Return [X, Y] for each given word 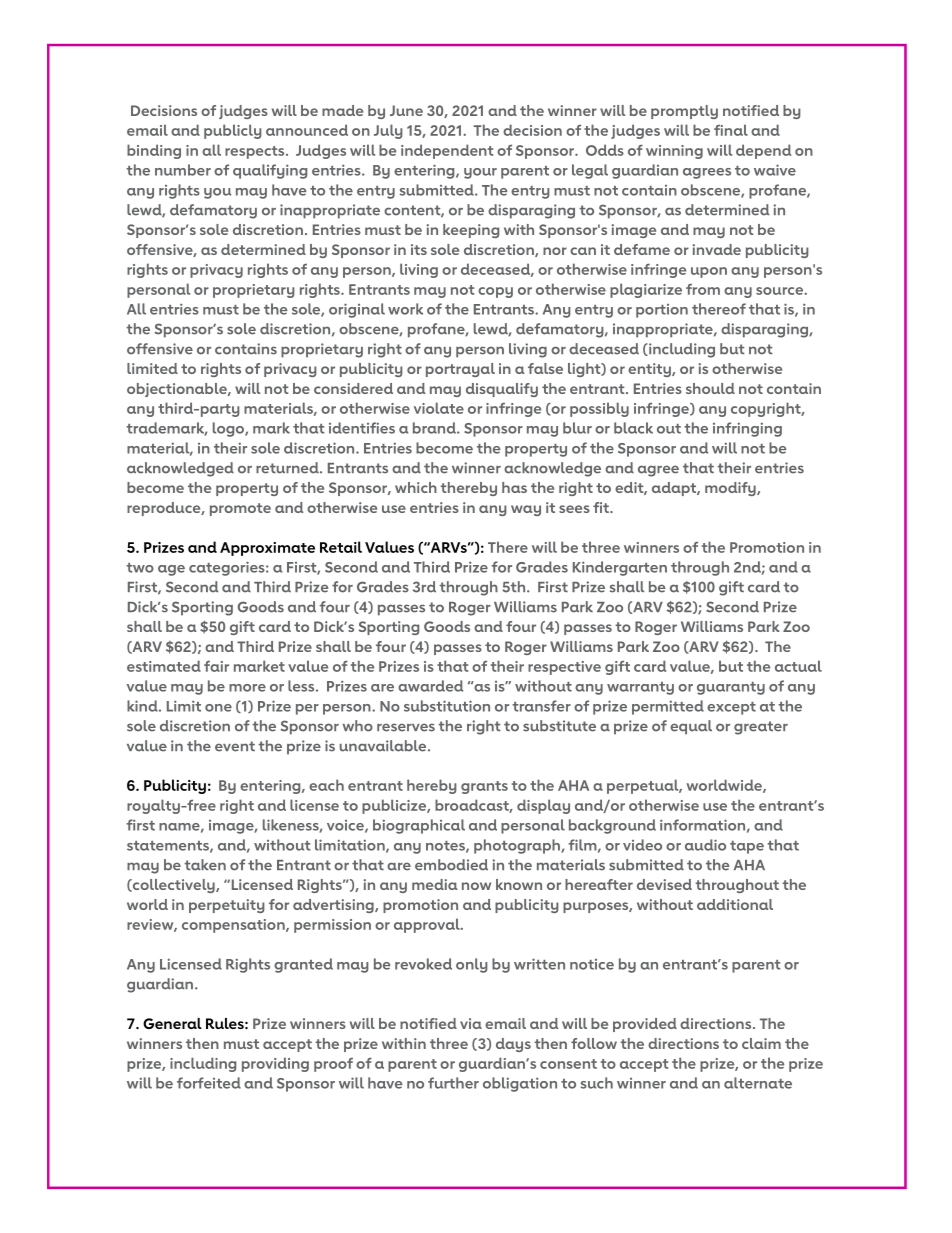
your [480, 173]
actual [798, 666]
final [731, 130]
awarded [430, 686]
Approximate [267, 549]
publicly [233, 131]
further [453, 1083]
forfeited [209, 1083]
